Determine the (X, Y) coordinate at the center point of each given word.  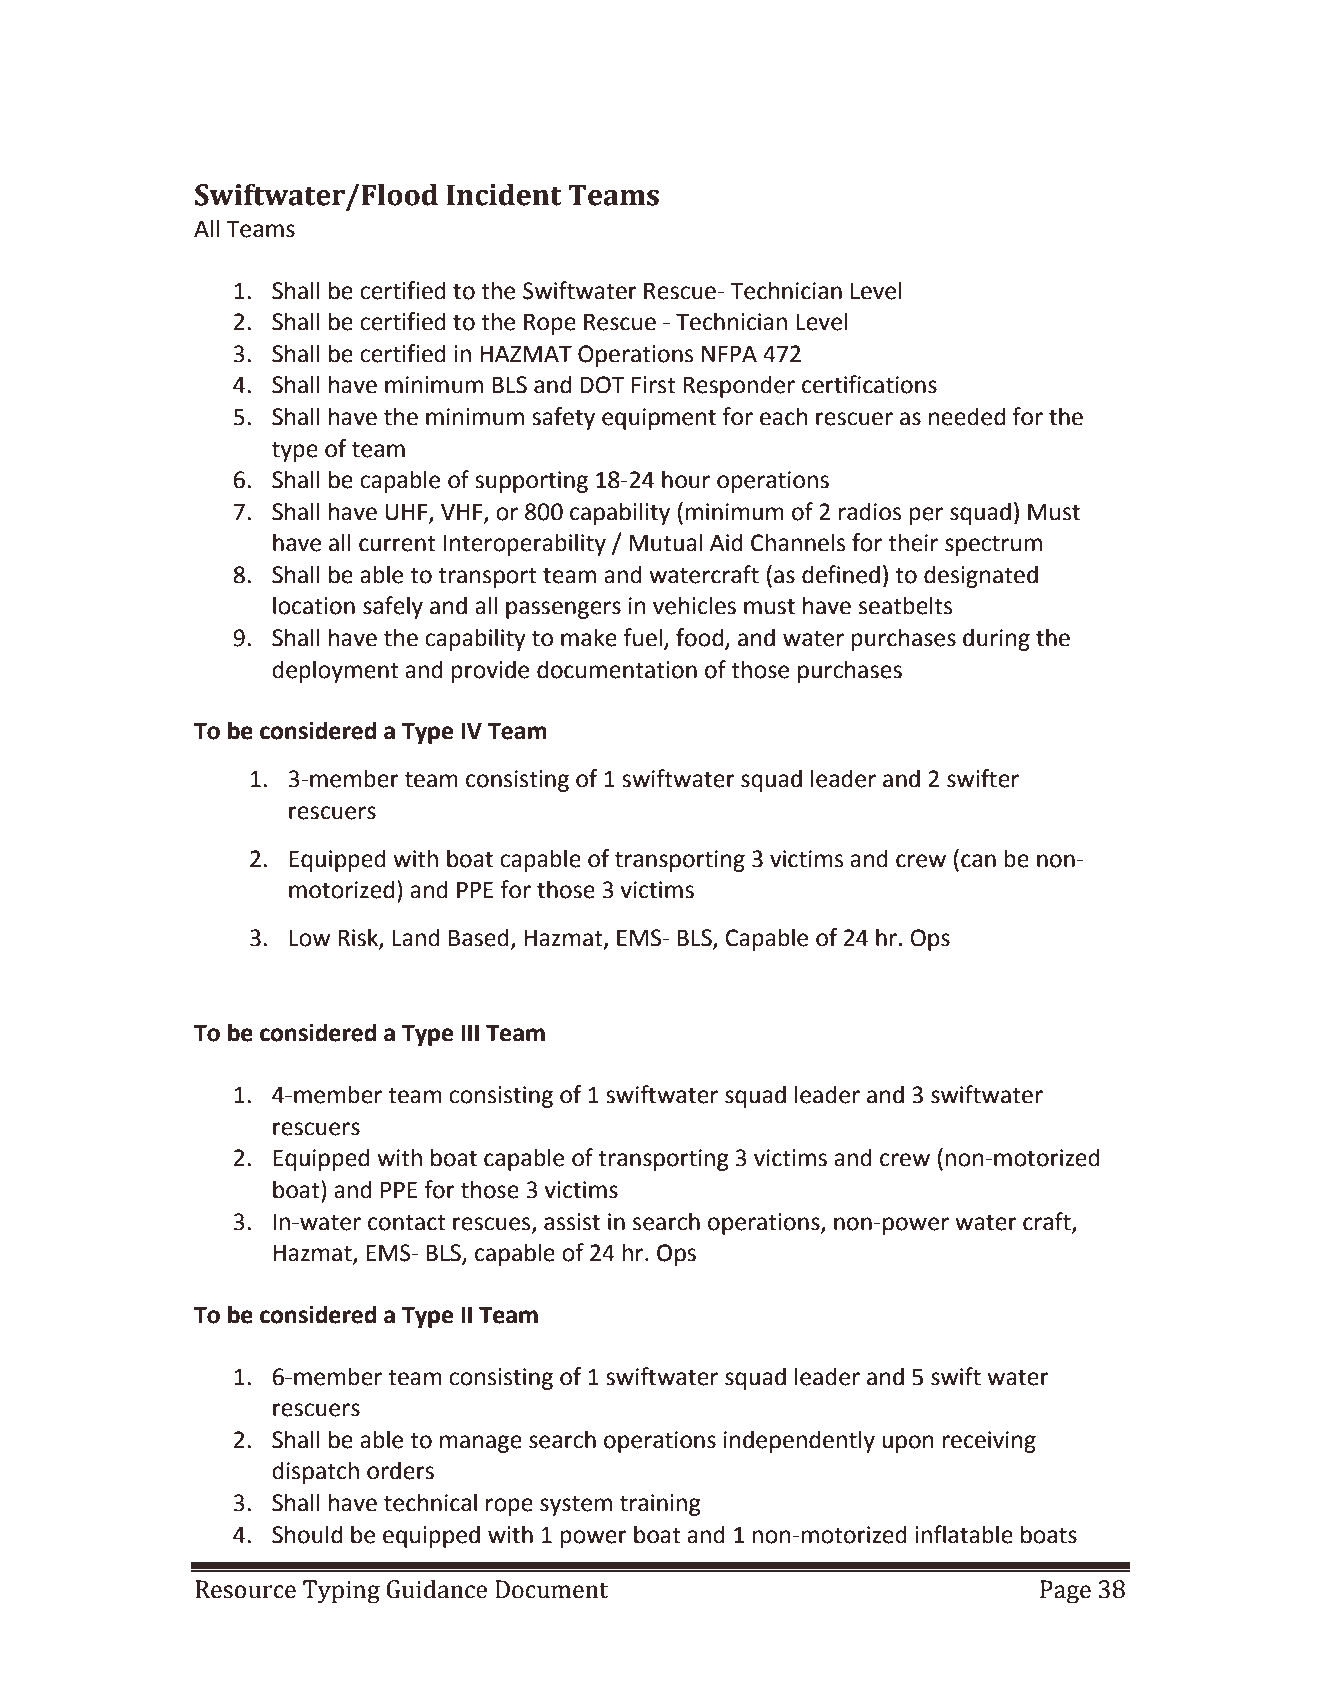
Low (310, 938)
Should (307, 1534)
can (978, 861)
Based (479, 937)
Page (1065, 1592)
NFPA (729, 353)
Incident (504, 194)
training (660, 1505)
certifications (869, 384)
